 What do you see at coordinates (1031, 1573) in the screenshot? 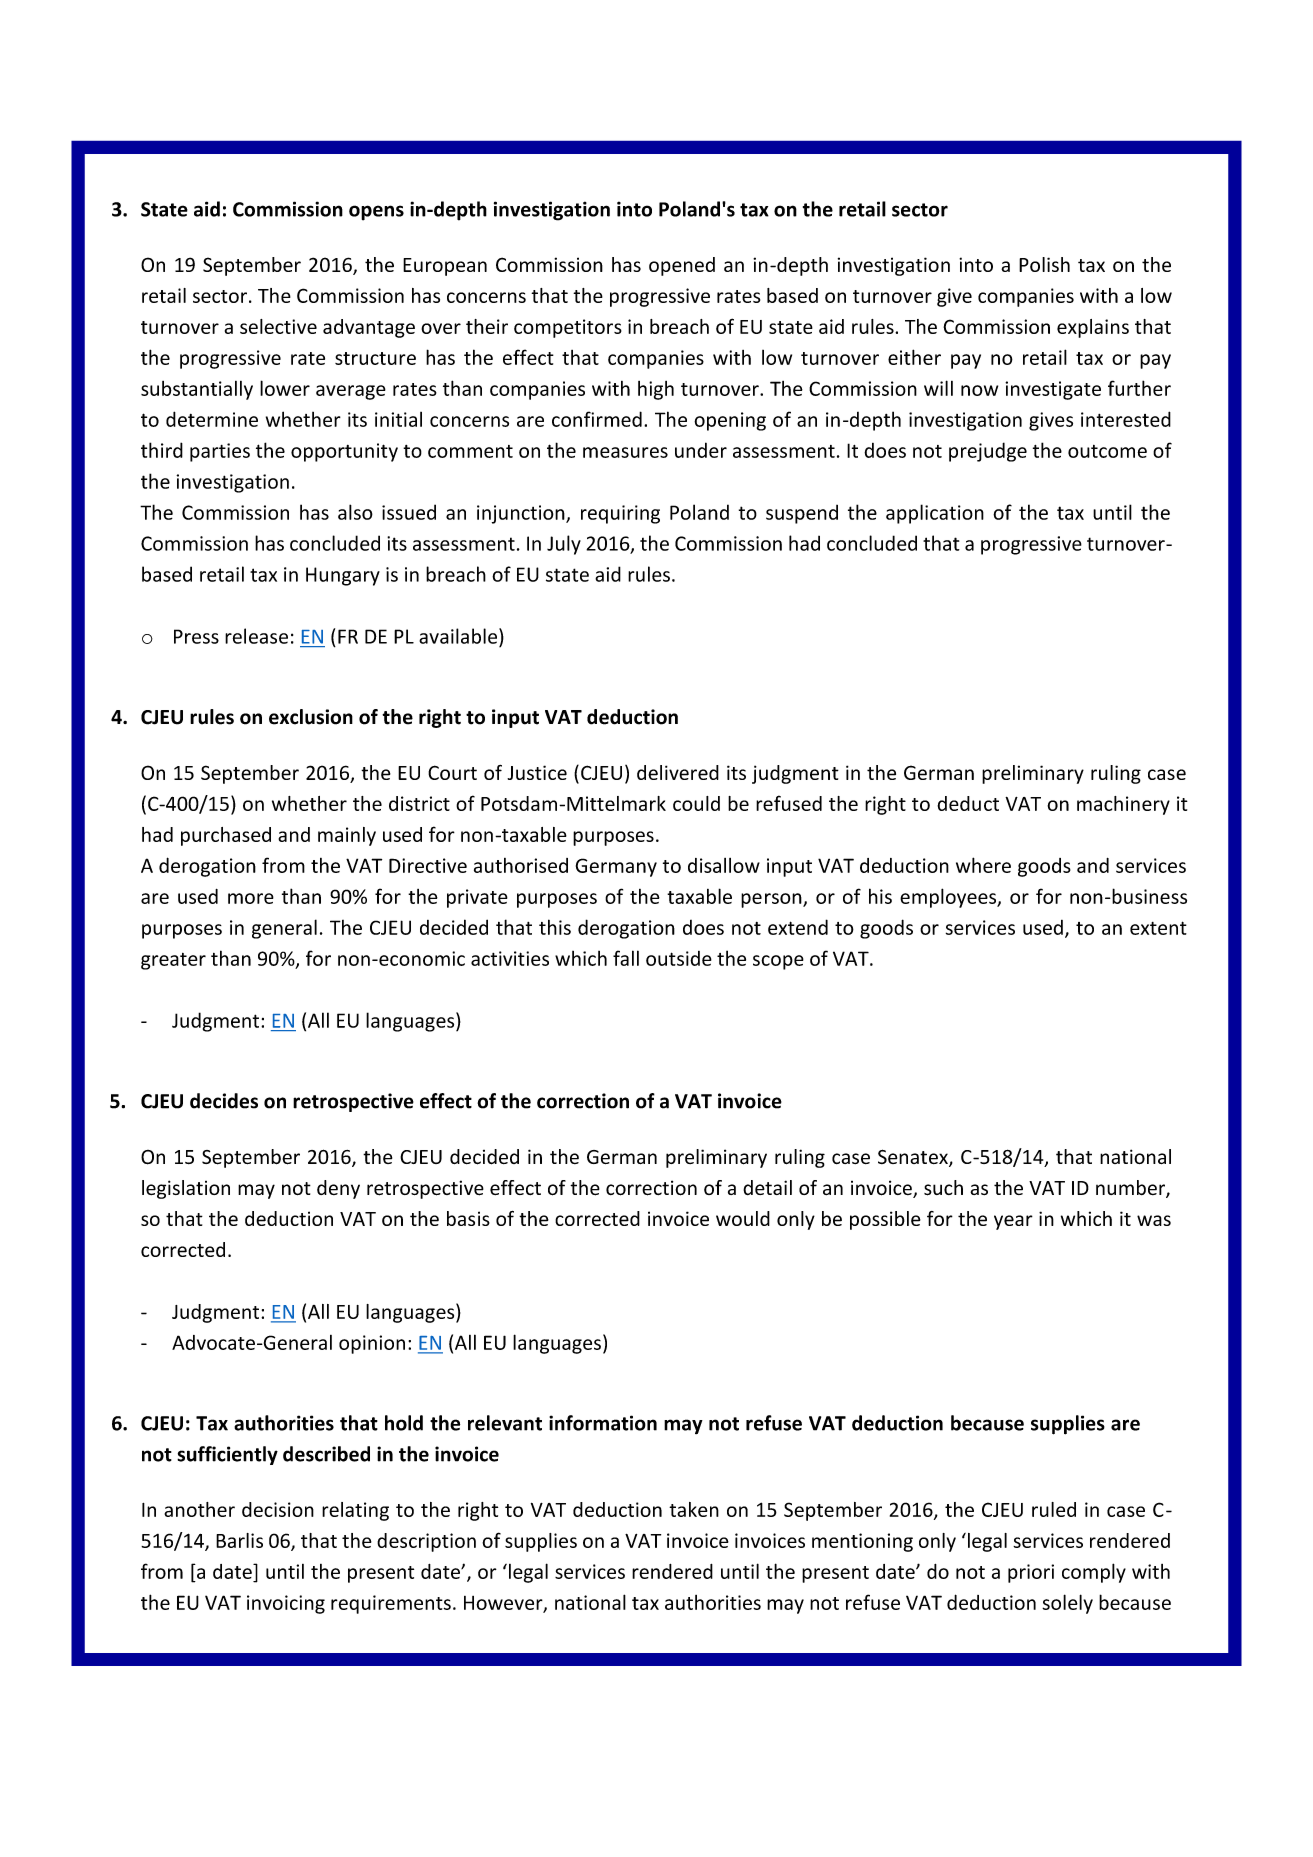
I see `priori` at bounding box center [1031, 1573].
